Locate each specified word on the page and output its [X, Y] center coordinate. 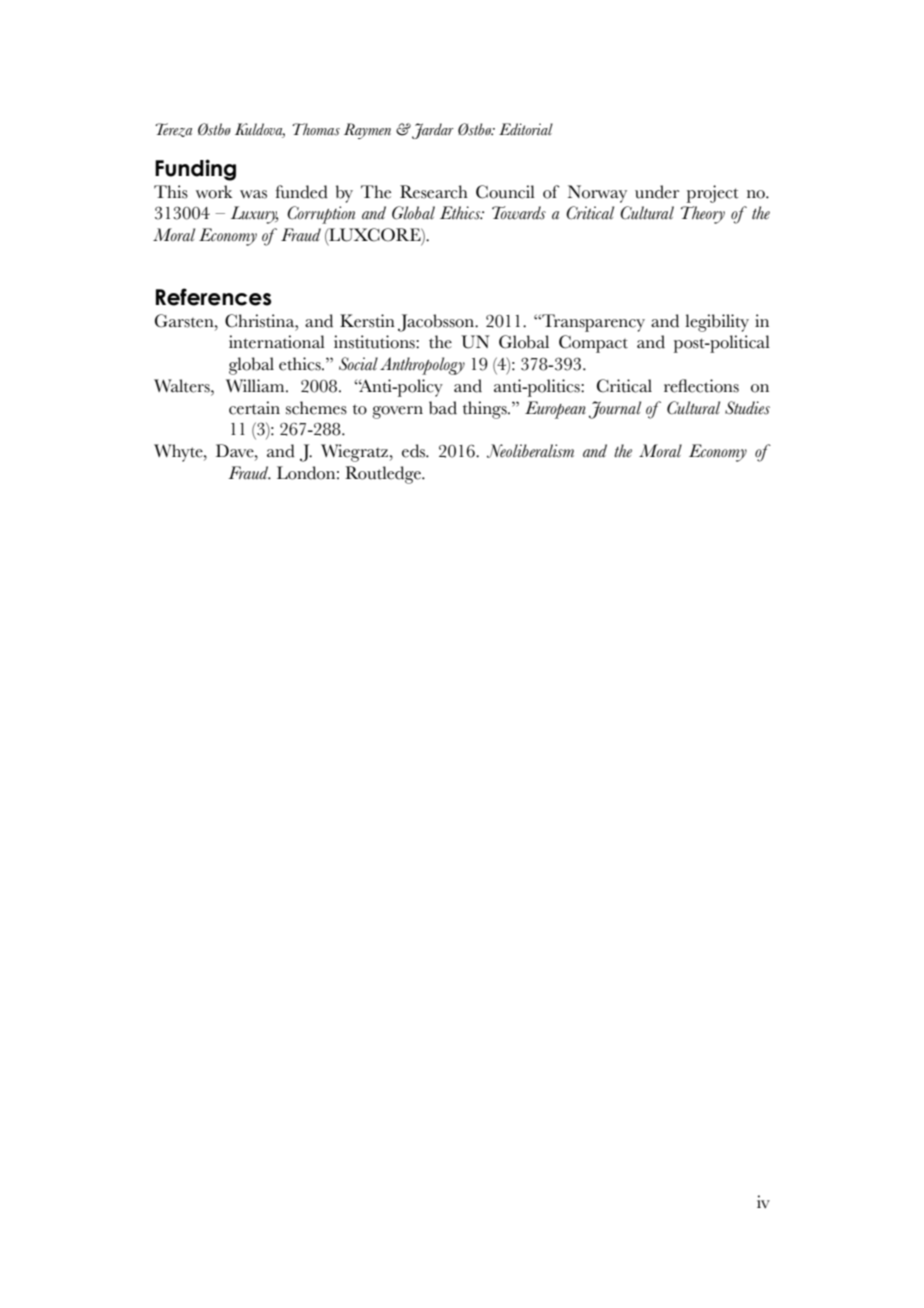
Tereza [173, 130]
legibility [717, 323]
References [213, 297]
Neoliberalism [530, 451]
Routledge [384, 475]
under [657, 192]
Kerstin [367, 321]
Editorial [526, 129]
